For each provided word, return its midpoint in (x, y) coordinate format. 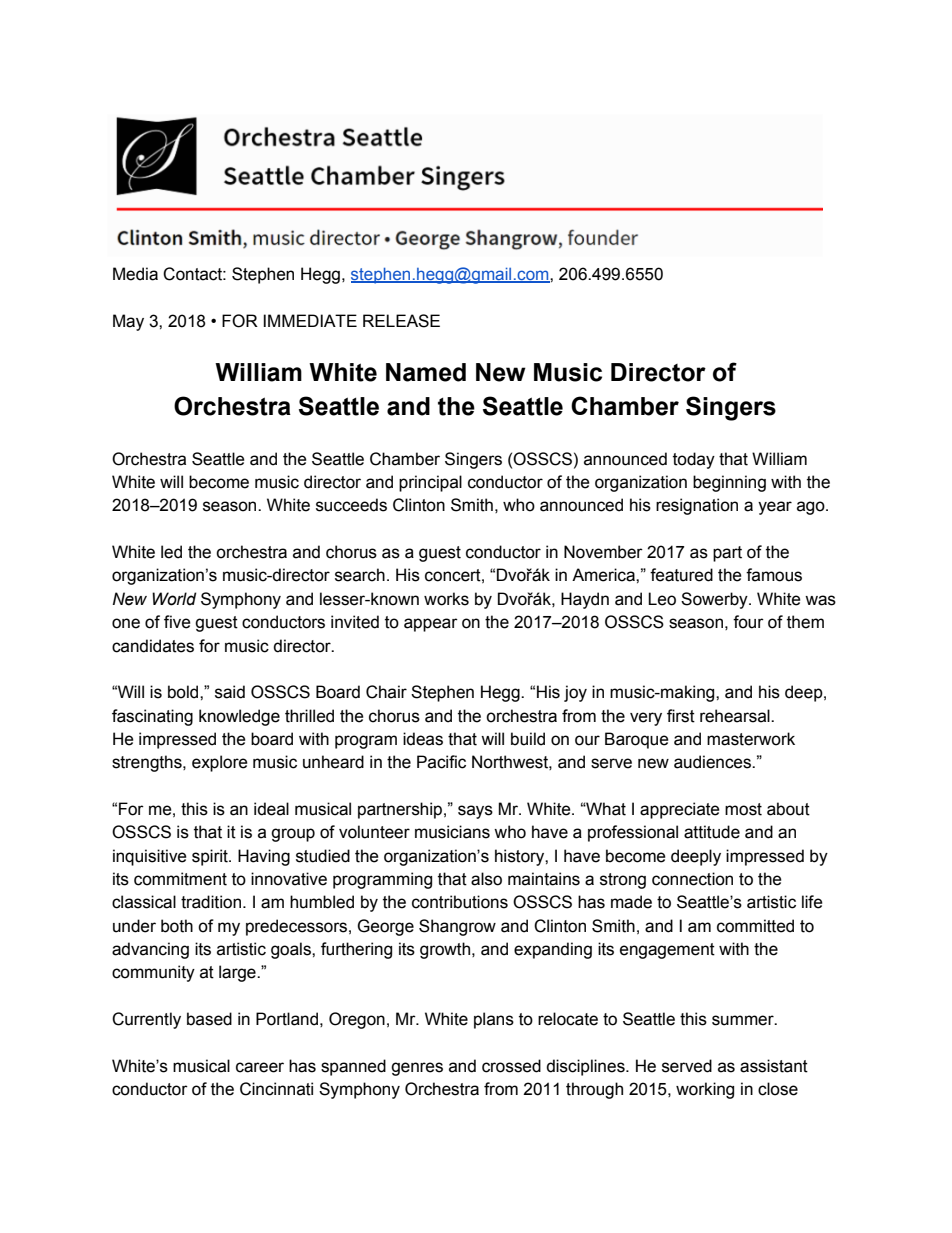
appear (431, 625)
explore (220, 763)
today (694, 460)
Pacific (441, 762)
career (260, 1067)
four (748, 622)
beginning (729, 483)
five (177, 622)
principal (430, 483)
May (128, 322)
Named (426, 372)
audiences (713, 762)
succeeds (351, 505)
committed (755, 926)
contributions (460, 902)
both (177, 926)
